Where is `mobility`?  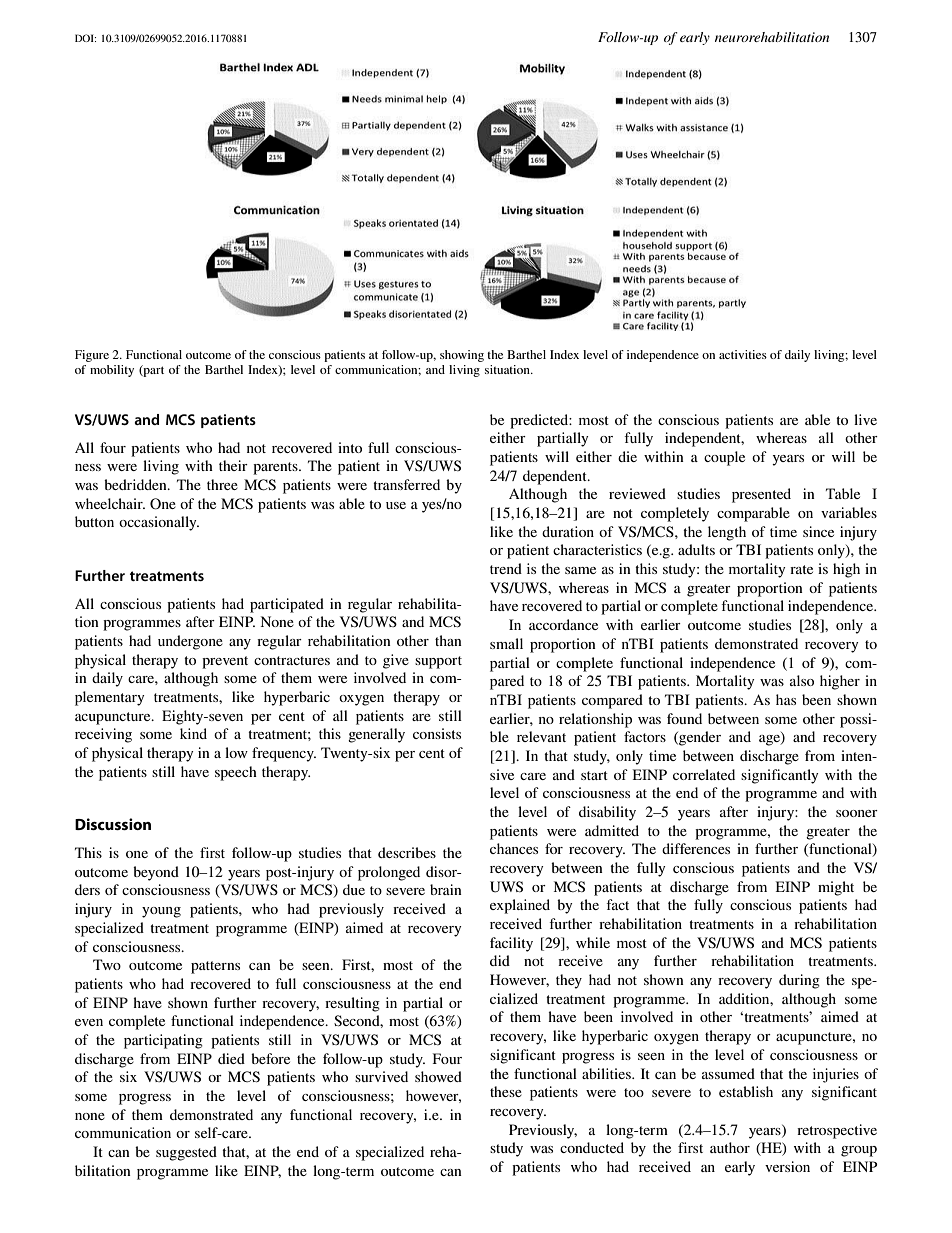 mobility is located at coordinates (112, 371).
